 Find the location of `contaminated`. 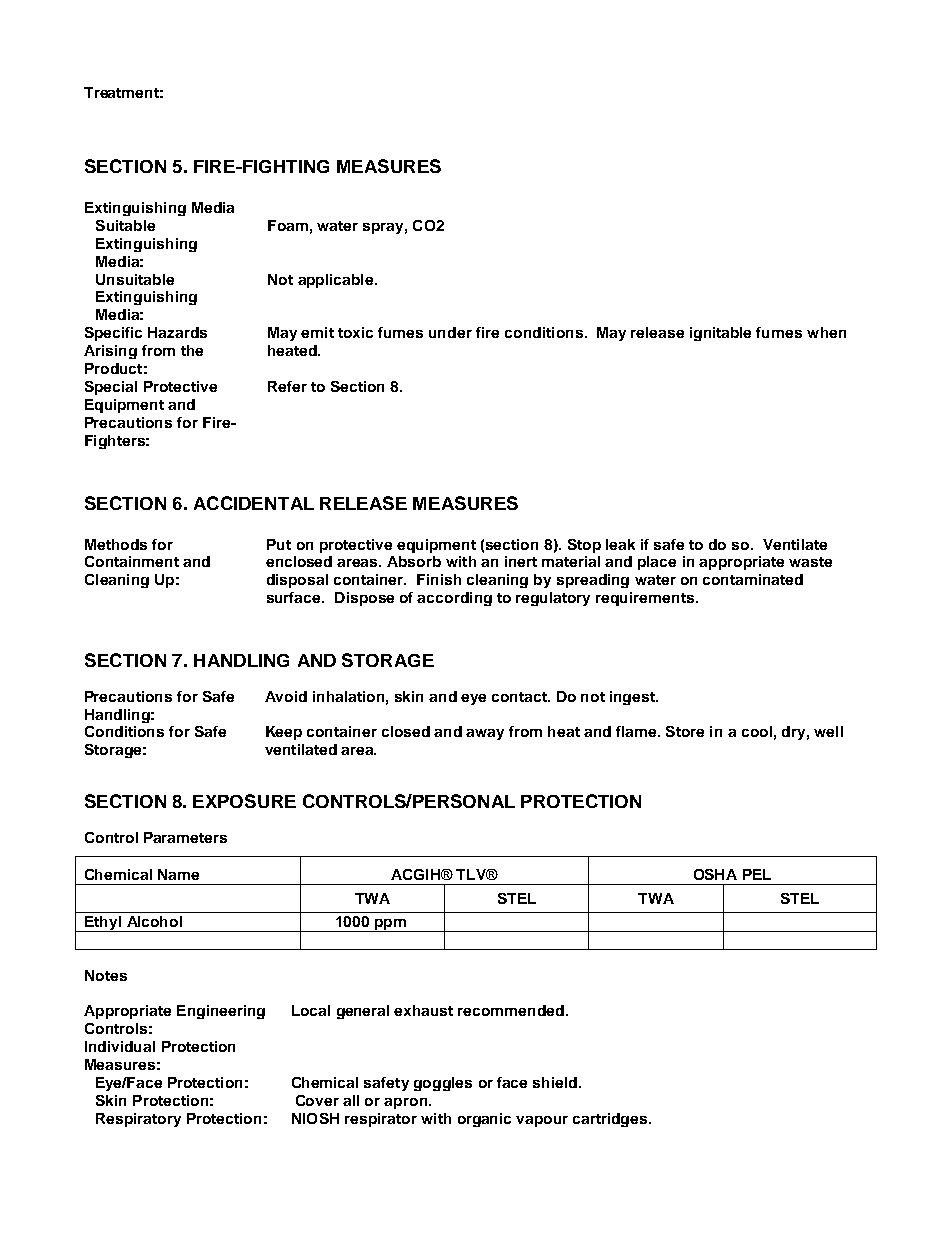

contaminated is located at coordinates (753, 579).
